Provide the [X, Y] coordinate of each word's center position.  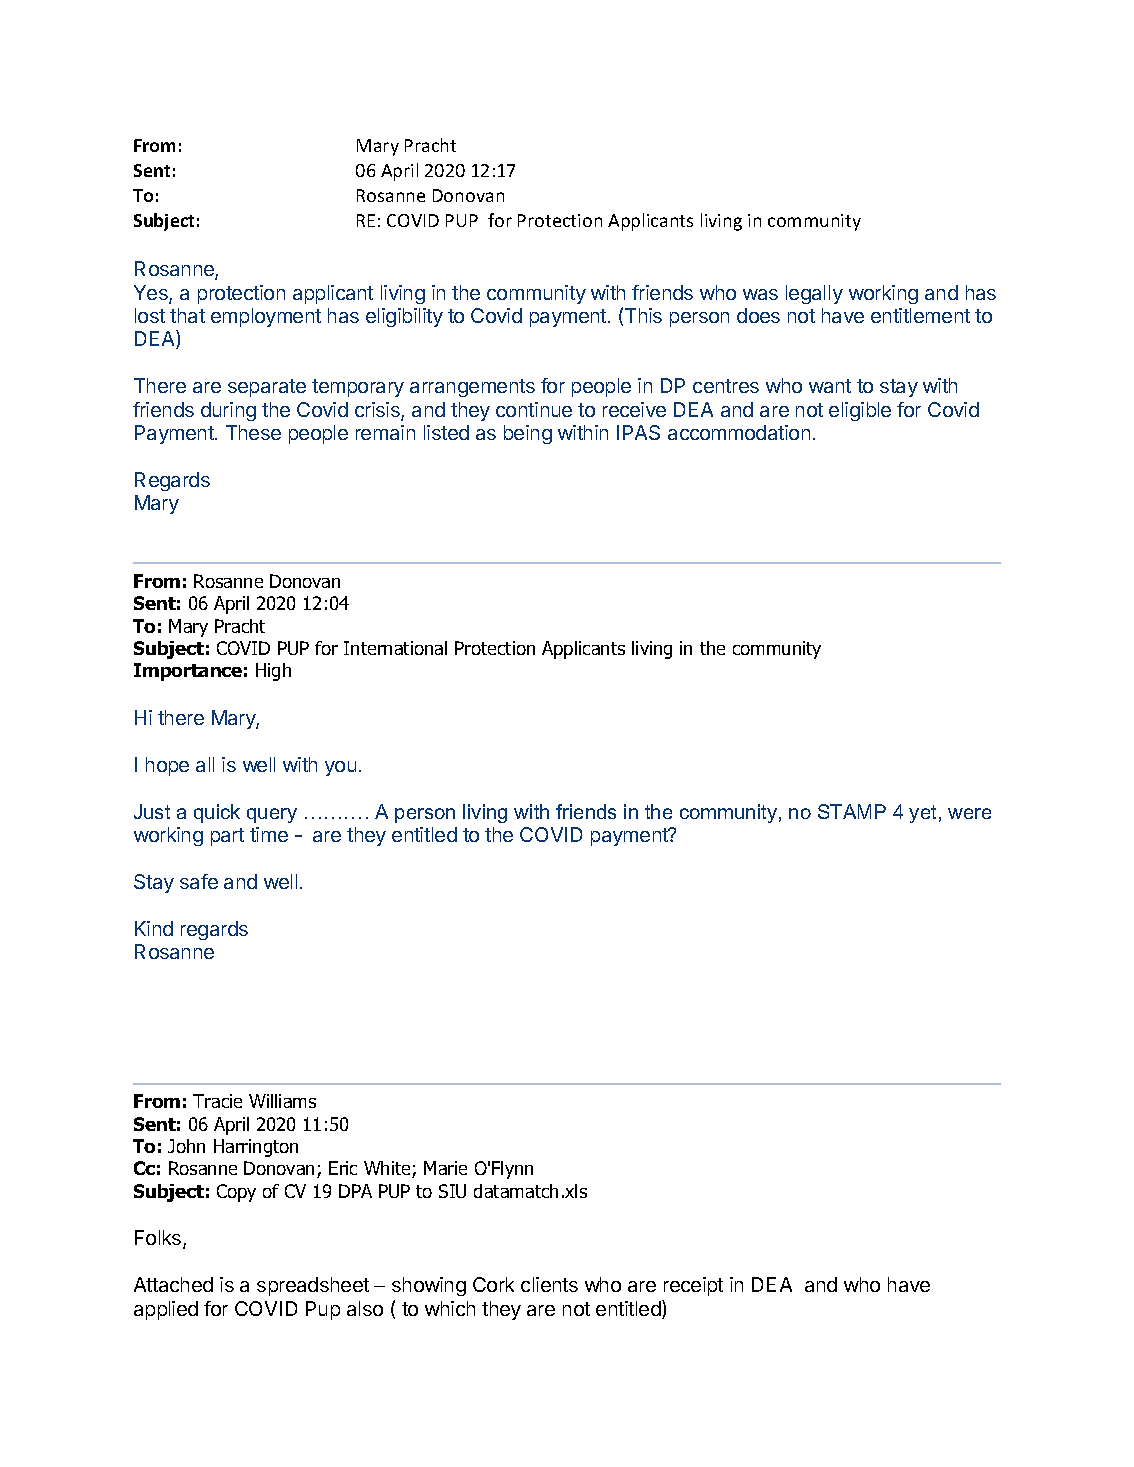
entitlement [920, 315]
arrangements [472, 388]
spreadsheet [313, 1286]
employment [266, 317]
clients [549, 1284]
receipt [693, 1286]
